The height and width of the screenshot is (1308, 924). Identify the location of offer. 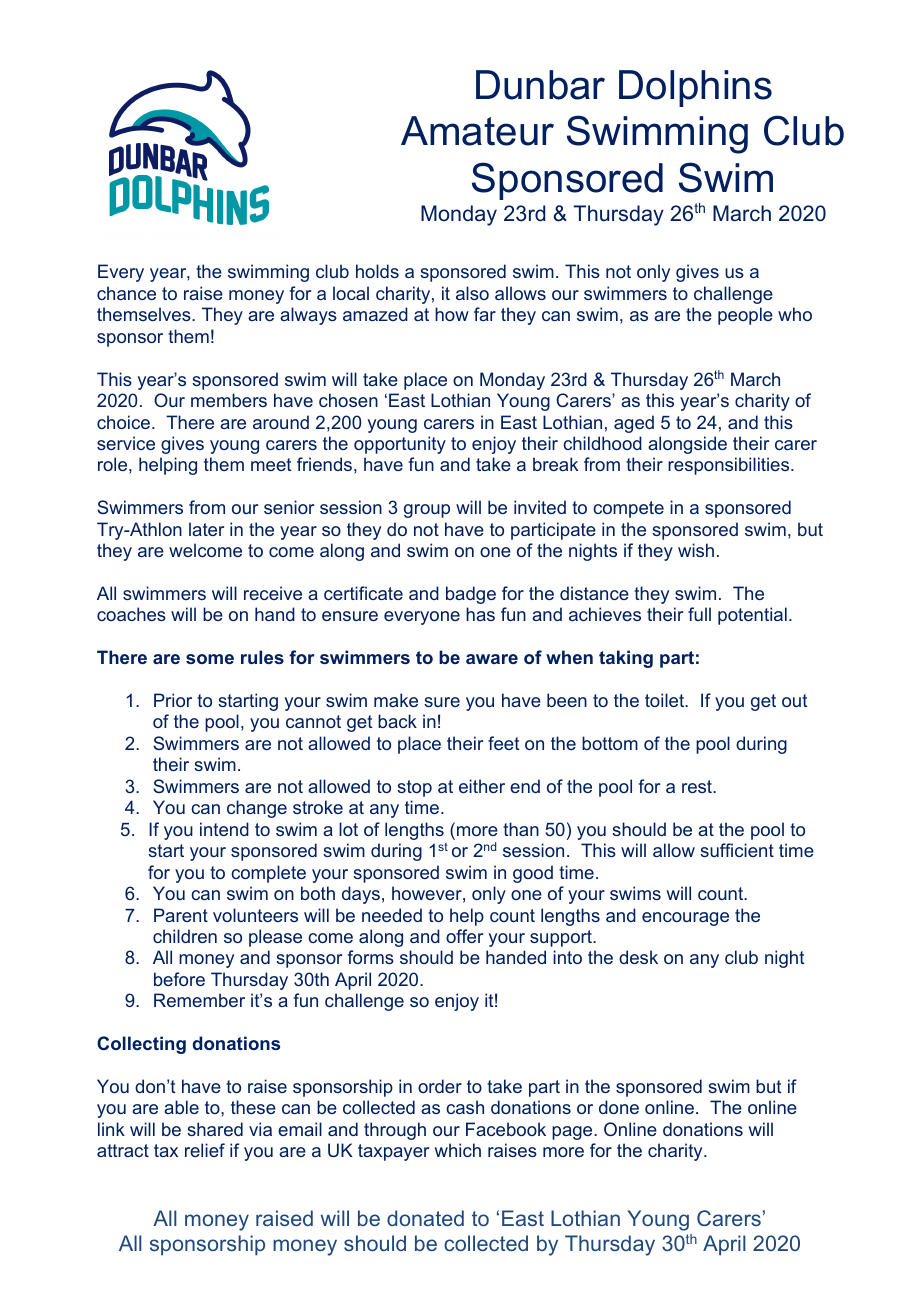
(464, 936).
